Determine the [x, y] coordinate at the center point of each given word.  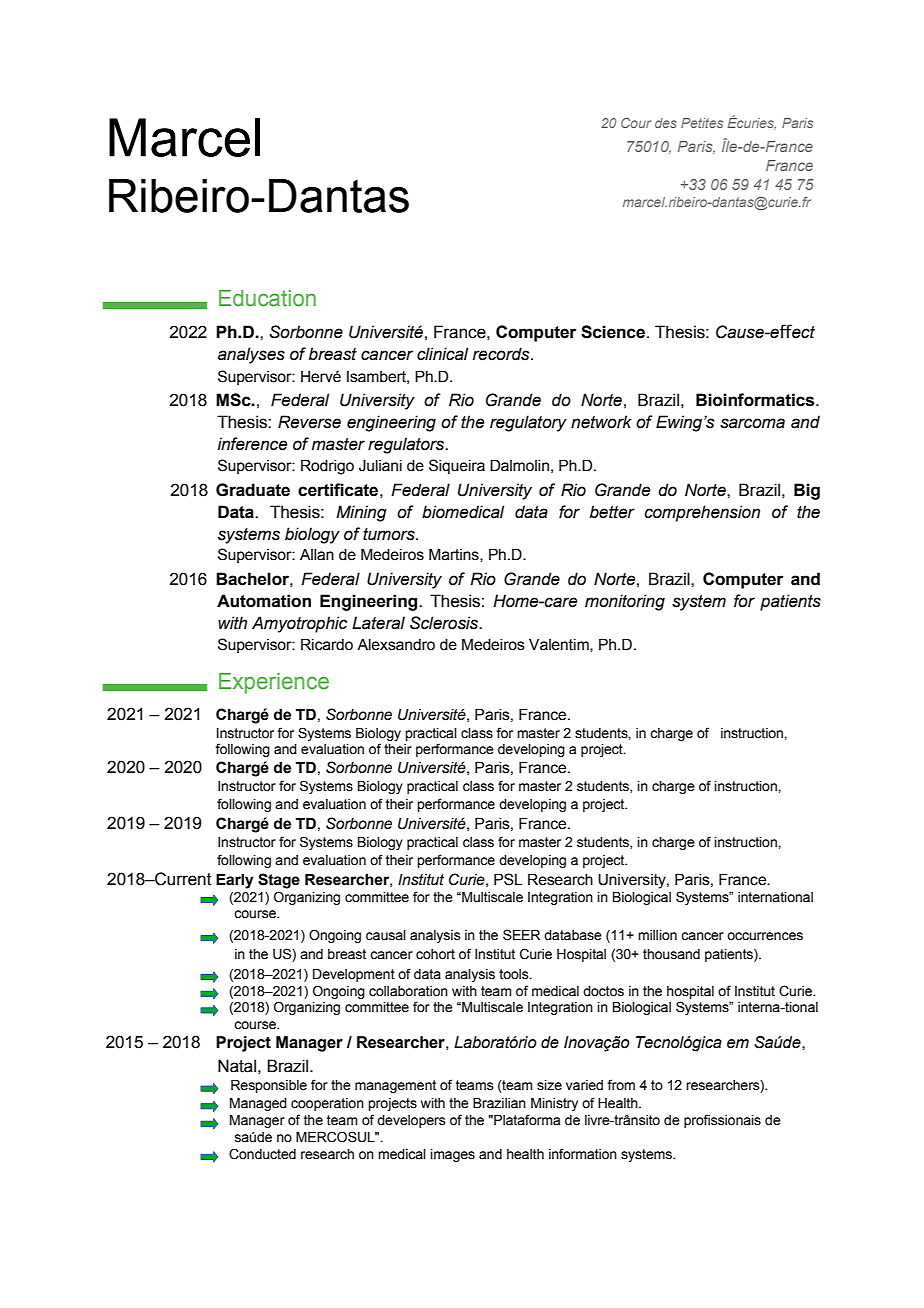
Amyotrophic [299, 624]
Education [267, 298]
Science [613, 332]
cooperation [327, 1104]
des [666, 123]
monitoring [625, 602]
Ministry [554, 1104]
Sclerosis [445, 623]
